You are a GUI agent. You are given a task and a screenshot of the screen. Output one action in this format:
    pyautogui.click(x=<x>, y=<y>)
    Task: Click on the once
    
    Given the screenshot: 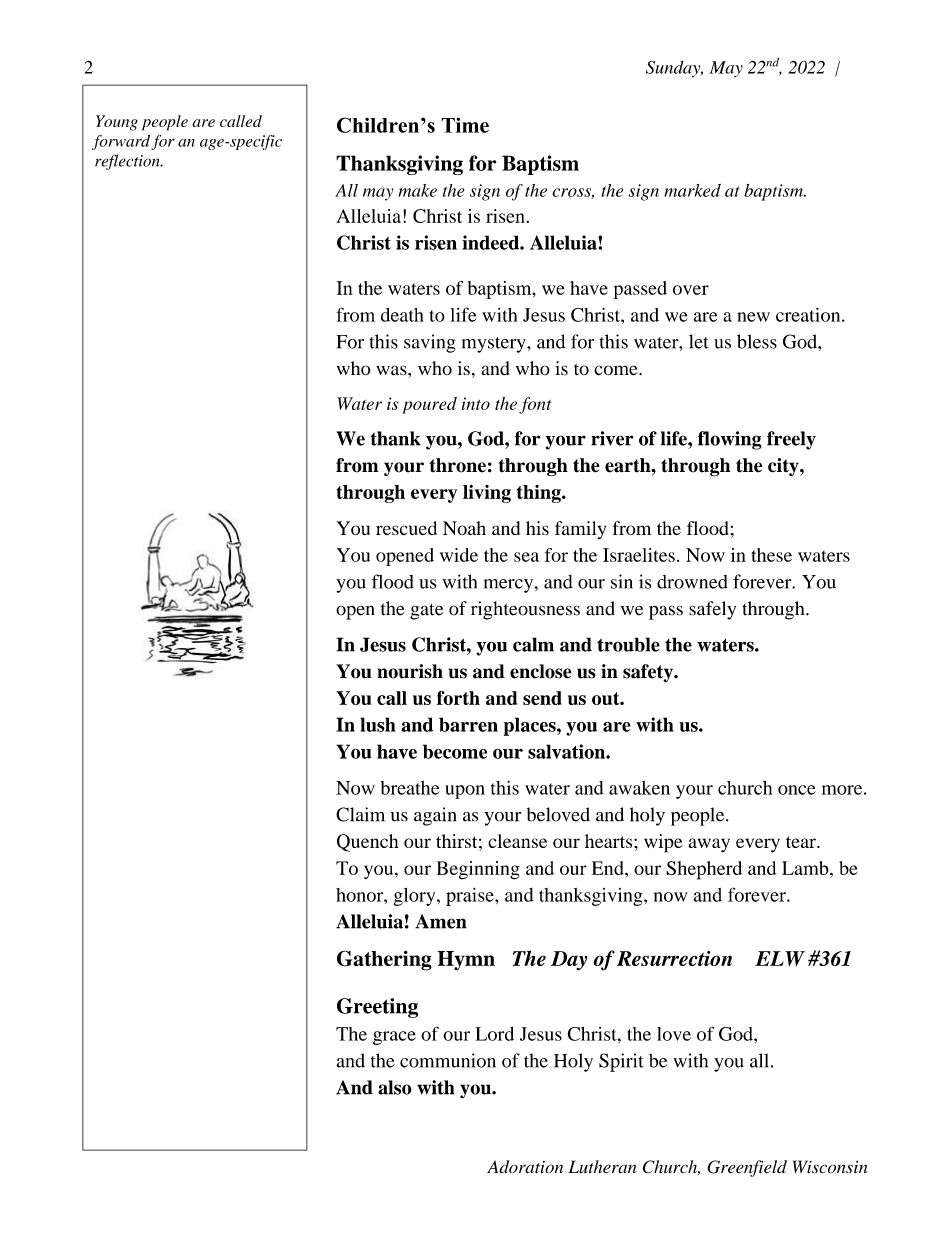 What is the action you would take?
    pyautogui.click(x=797, y=790)
